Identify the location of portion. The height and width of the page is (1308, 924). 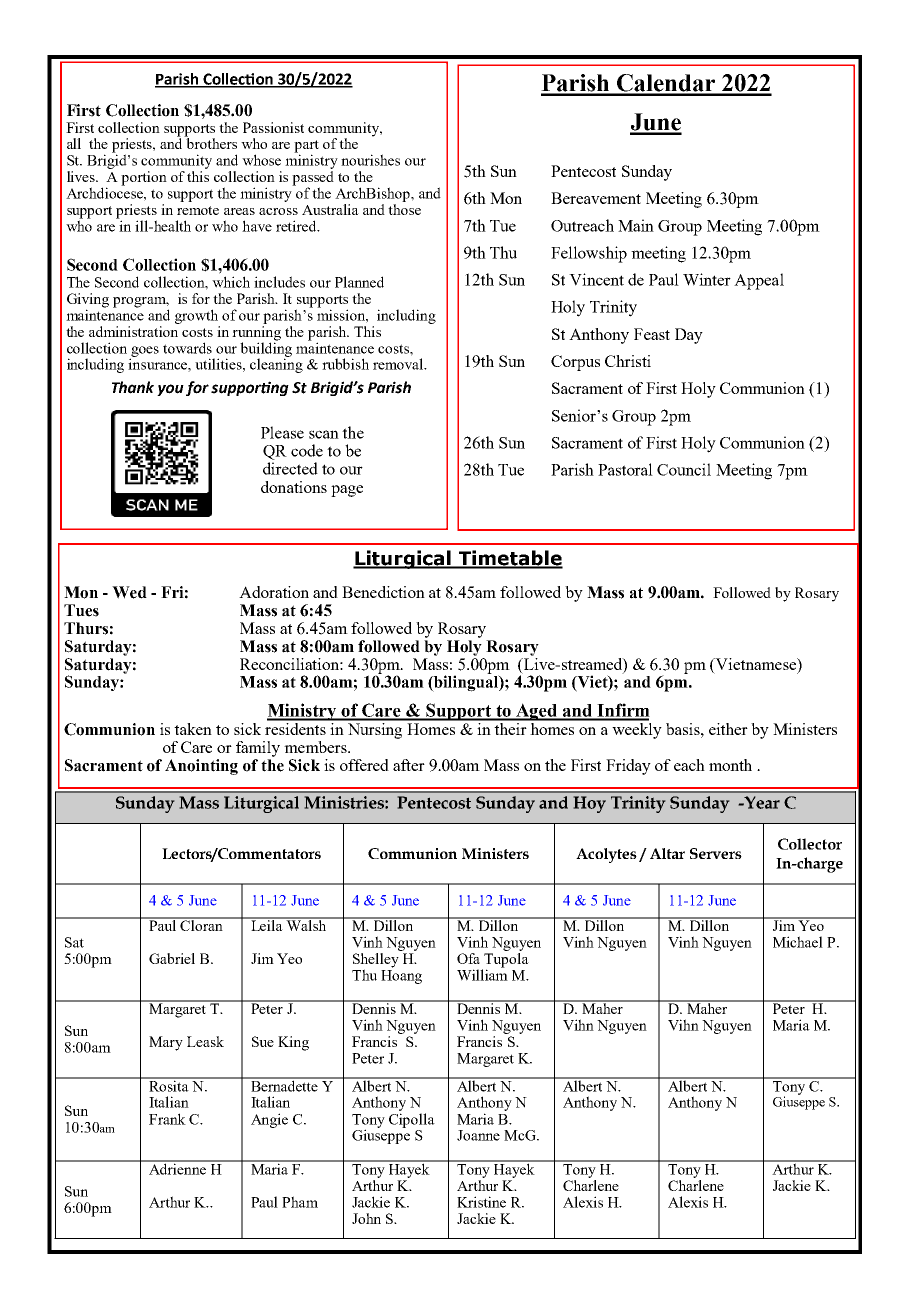
(144, 178).
